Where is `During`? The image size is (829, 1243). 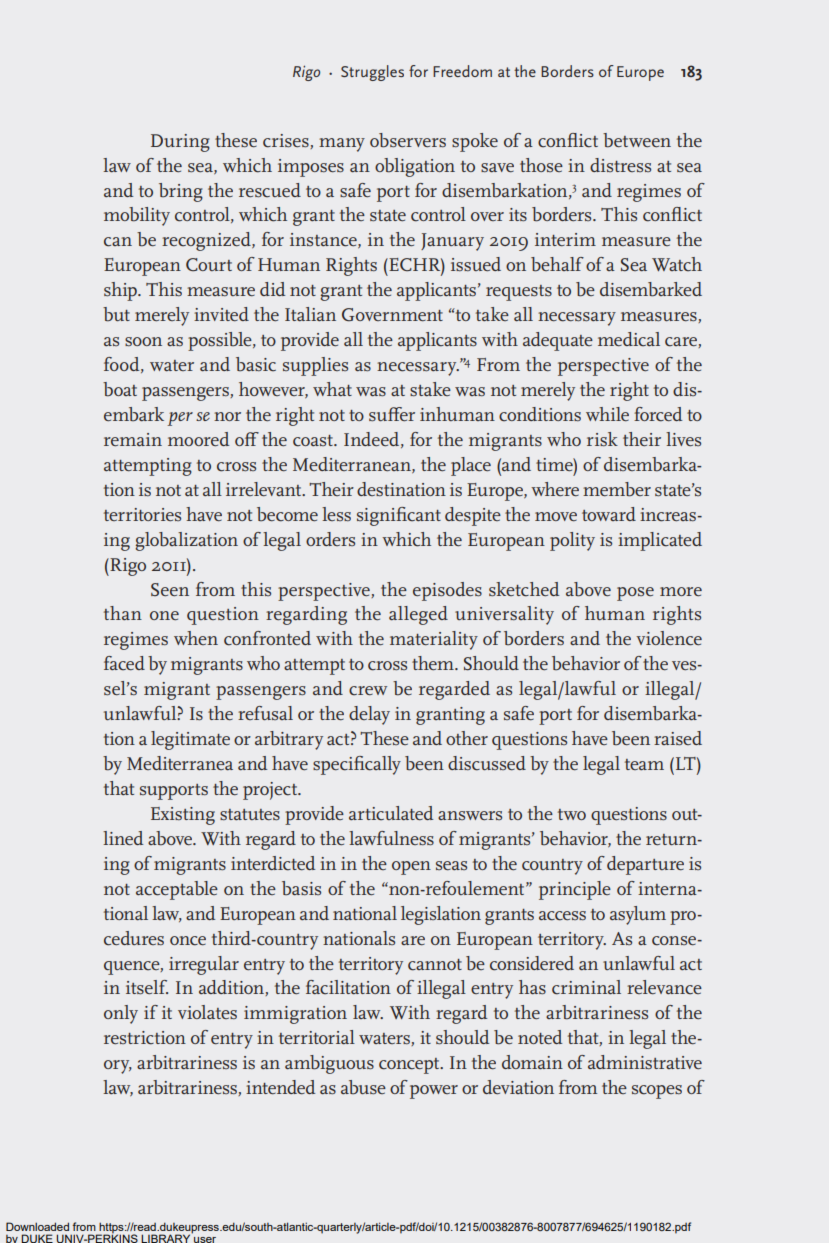 During is located at coordinates (180, 143).
